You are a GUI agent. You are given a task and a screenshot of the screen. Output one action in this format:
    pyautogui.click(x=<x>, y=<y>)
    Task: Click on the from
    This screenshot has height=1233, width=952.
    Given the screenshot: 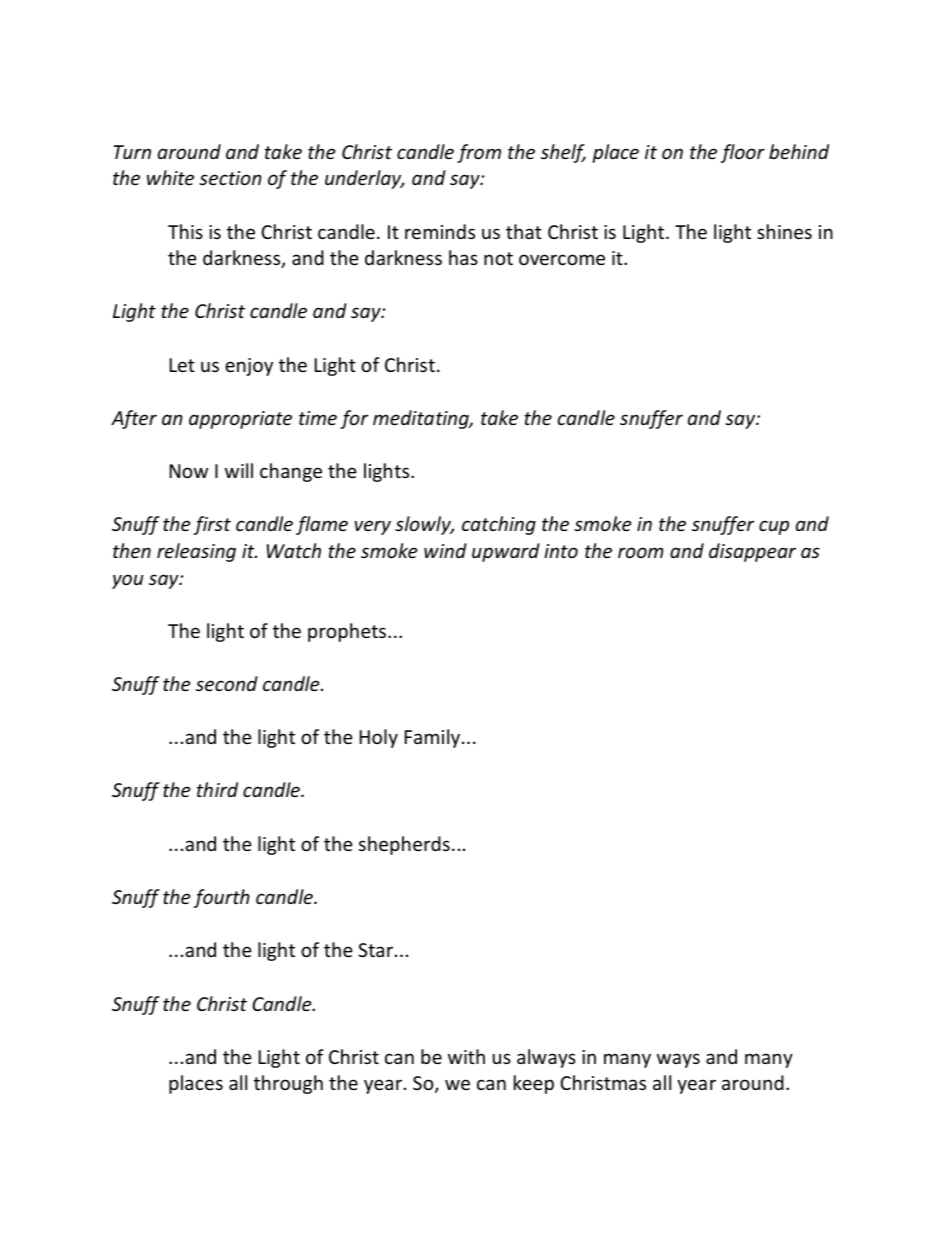 What is the action you would take?
    pyautogui.click(x=479, y=153)
